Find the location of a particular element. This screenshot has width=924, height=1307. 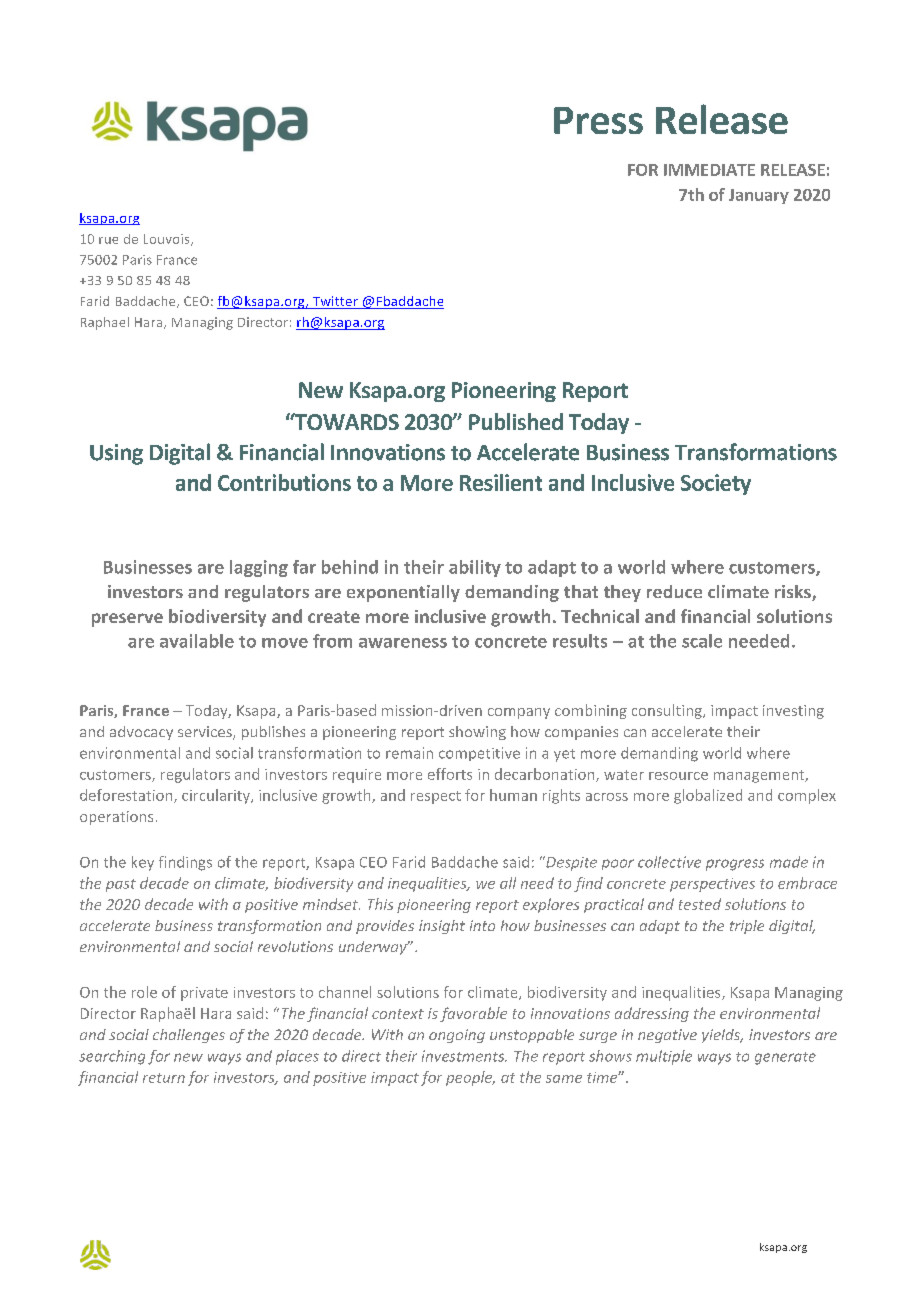

challenges is located at coordinates (189, 1036).
